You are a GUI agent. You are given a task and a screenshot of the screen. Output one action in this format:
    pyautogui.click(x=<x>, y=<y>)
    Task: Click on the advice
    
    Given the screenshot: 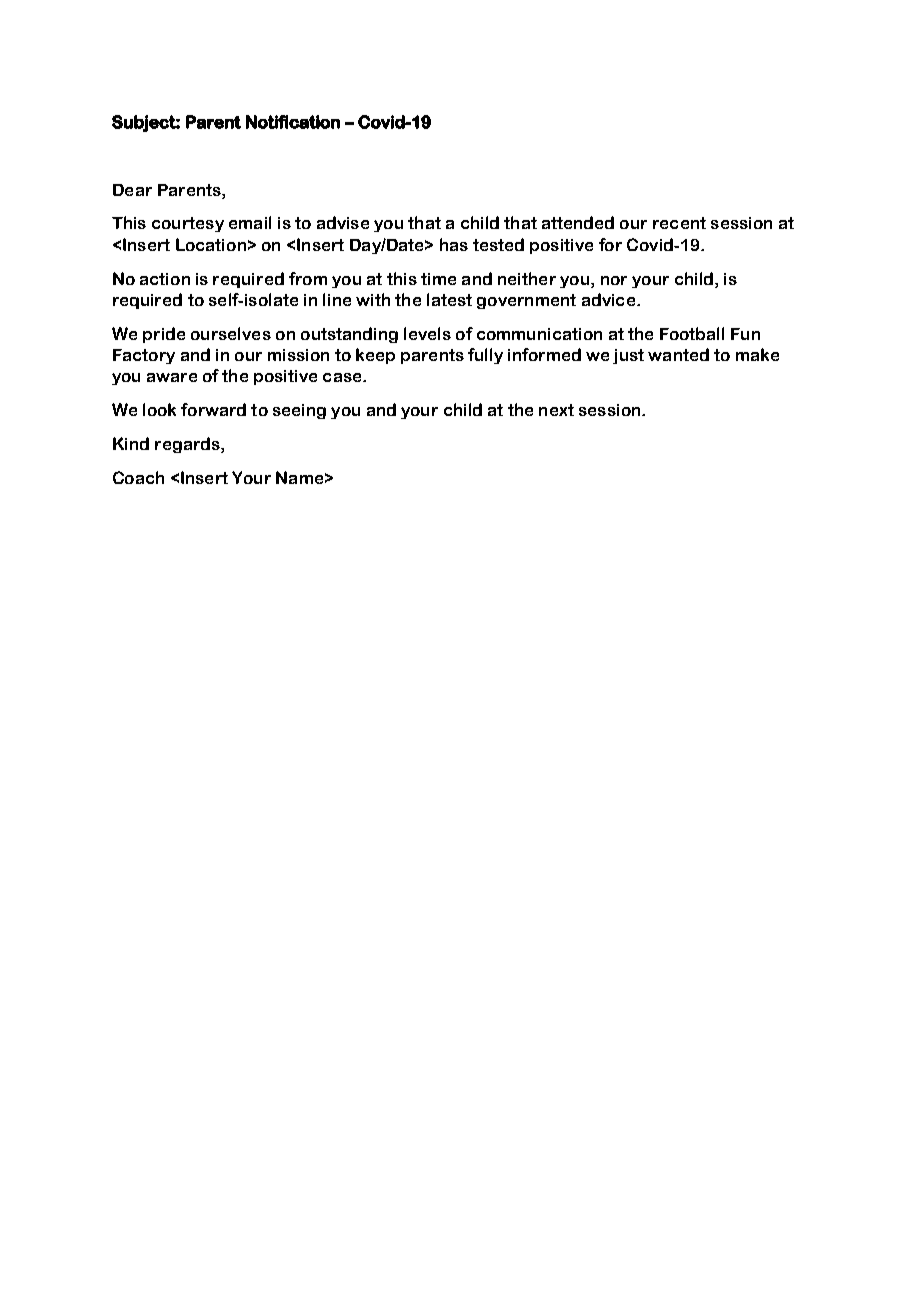 What is the action you would take?
    pyautogui.click(x=608, y=299)
